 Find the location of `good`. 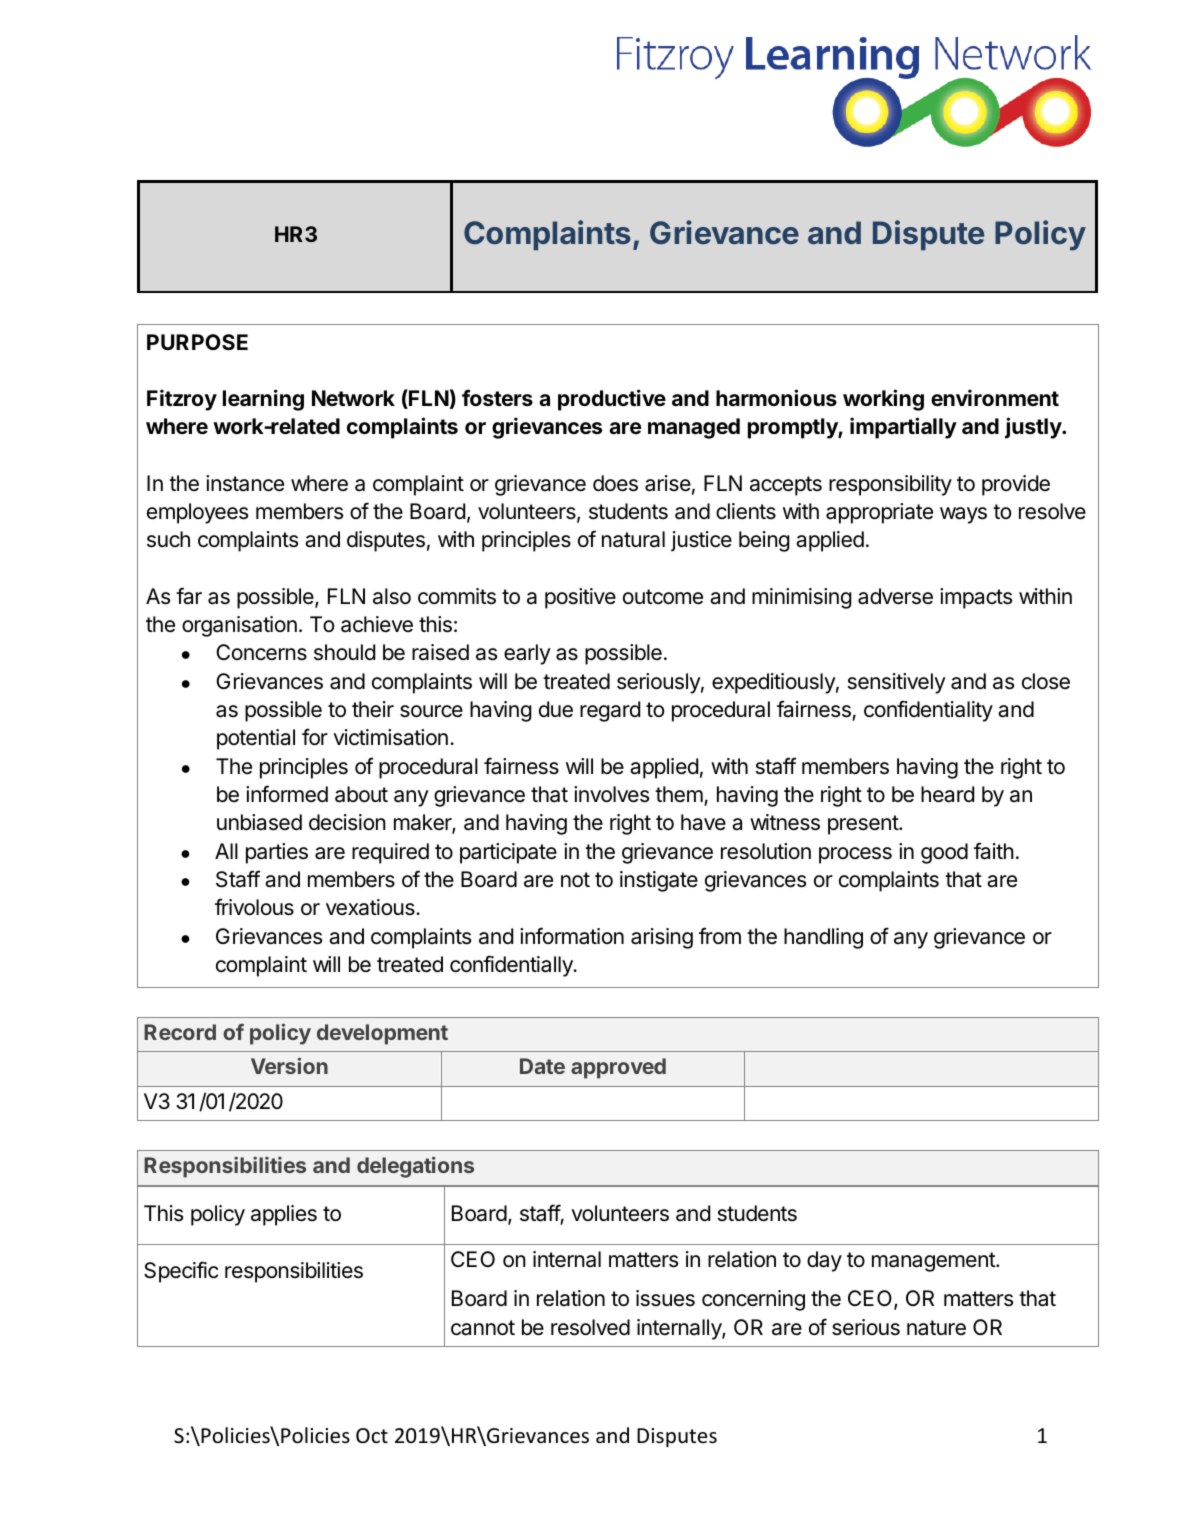

good is located at coordinates (944, 853).
